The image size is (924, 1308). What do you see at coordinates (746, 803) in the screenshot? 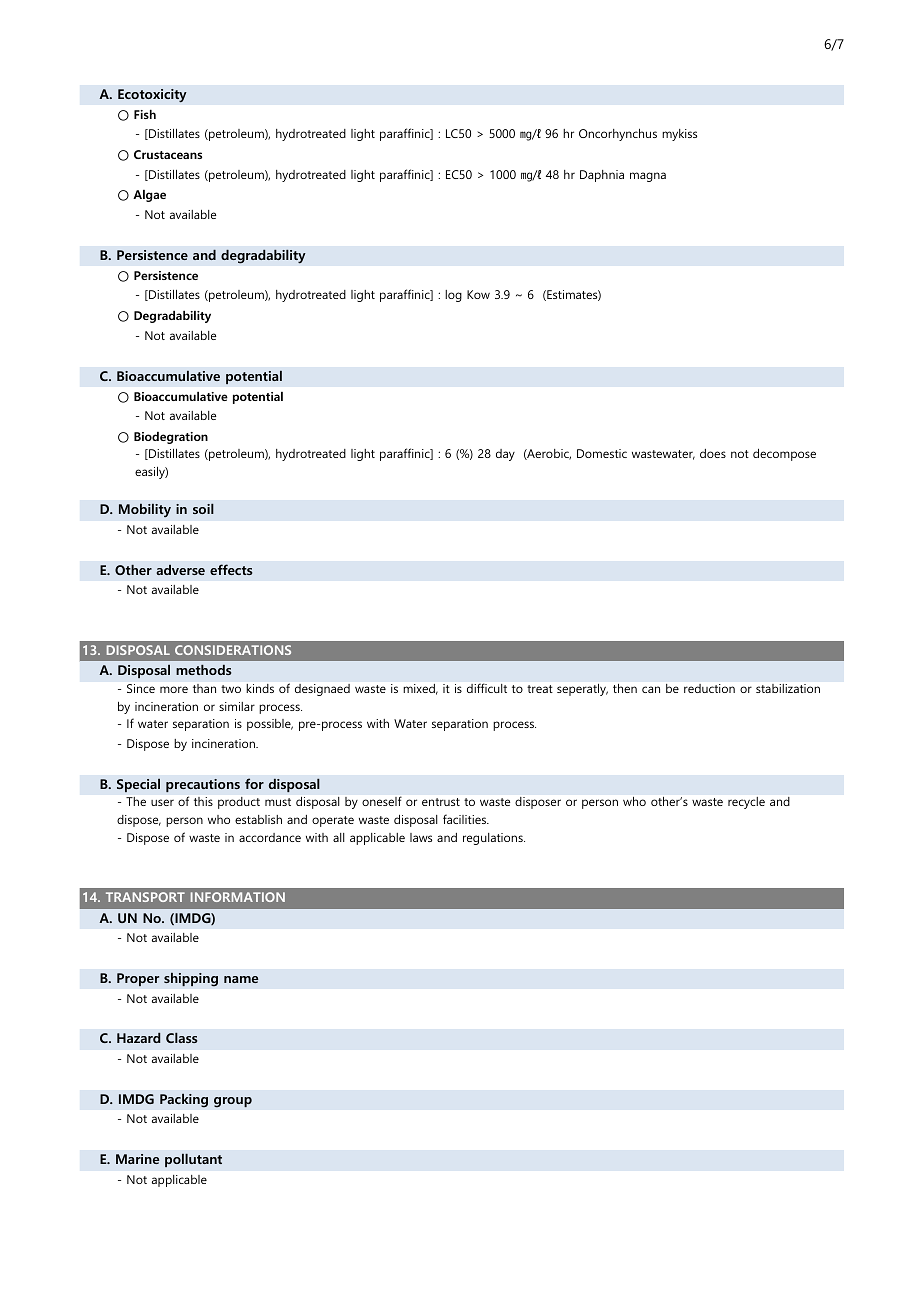
I see `recycle` at bounding box center [746, 803].
